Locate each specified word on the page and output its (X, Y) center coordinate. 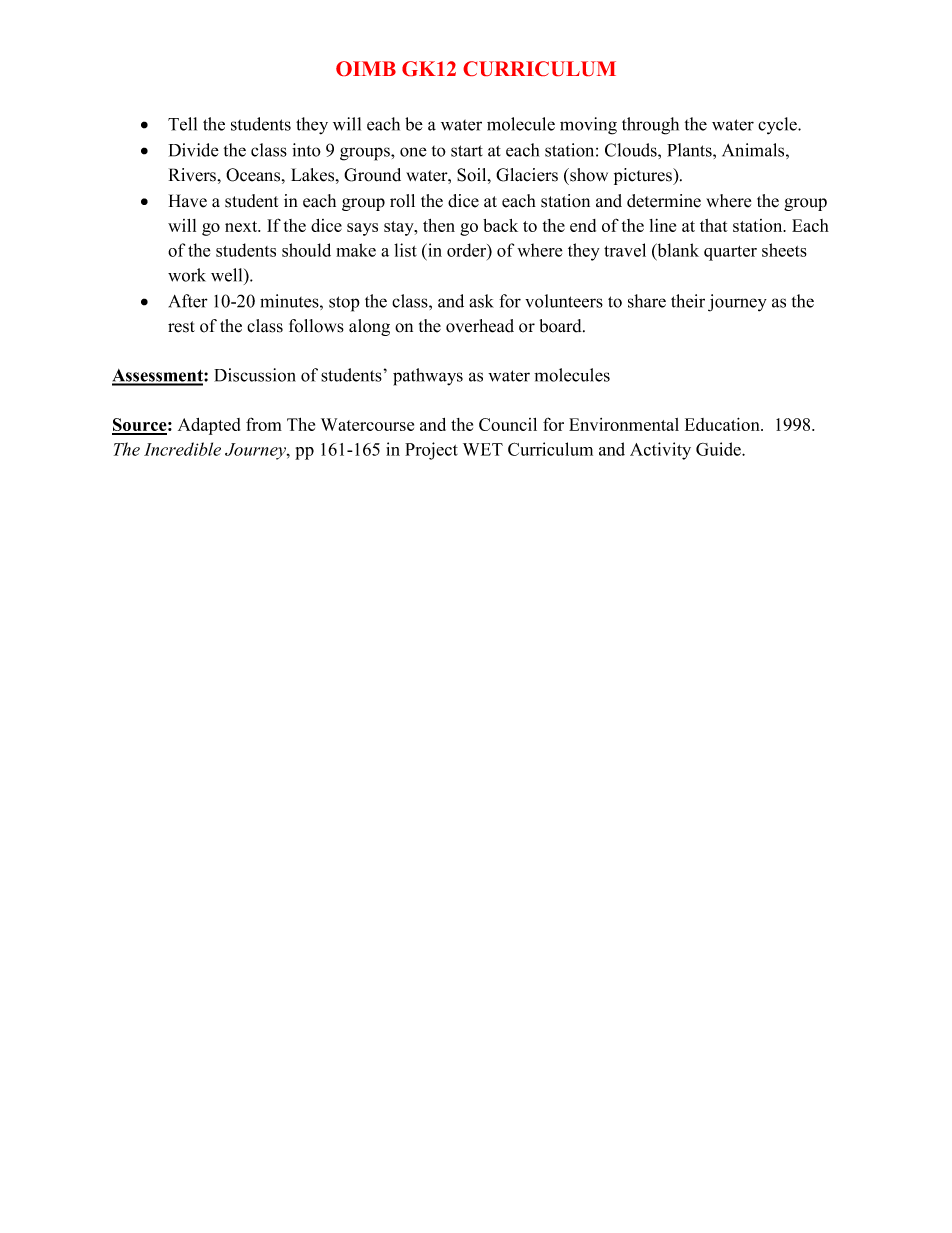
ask (481, 301)
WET (483, 449)
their (688, 301)
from (264, 424)
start (467, 151)
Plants (690, 150)
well (228, 275)
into (306, 150)
